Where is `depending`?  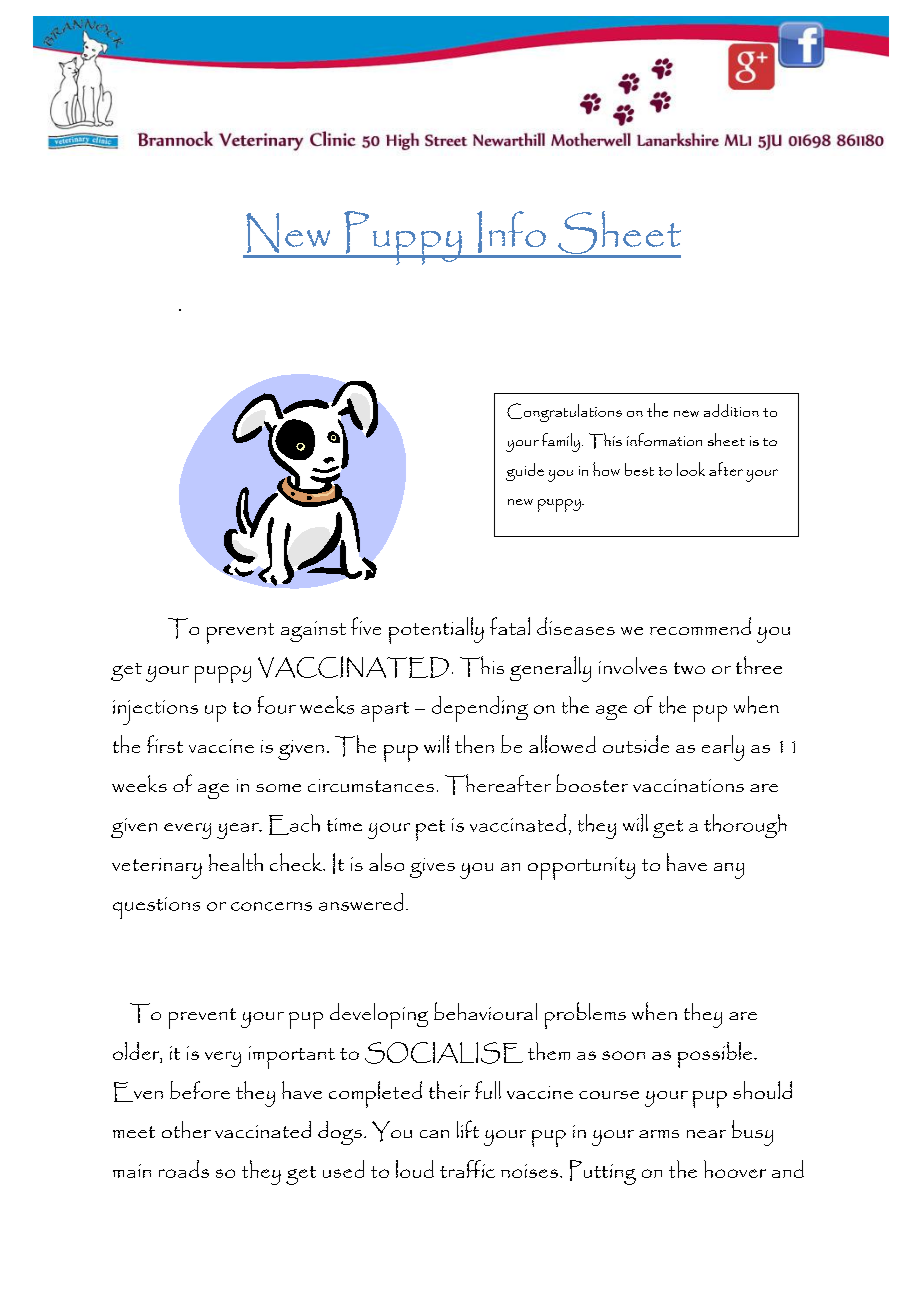 depending is located at coordinates (480, 709).
